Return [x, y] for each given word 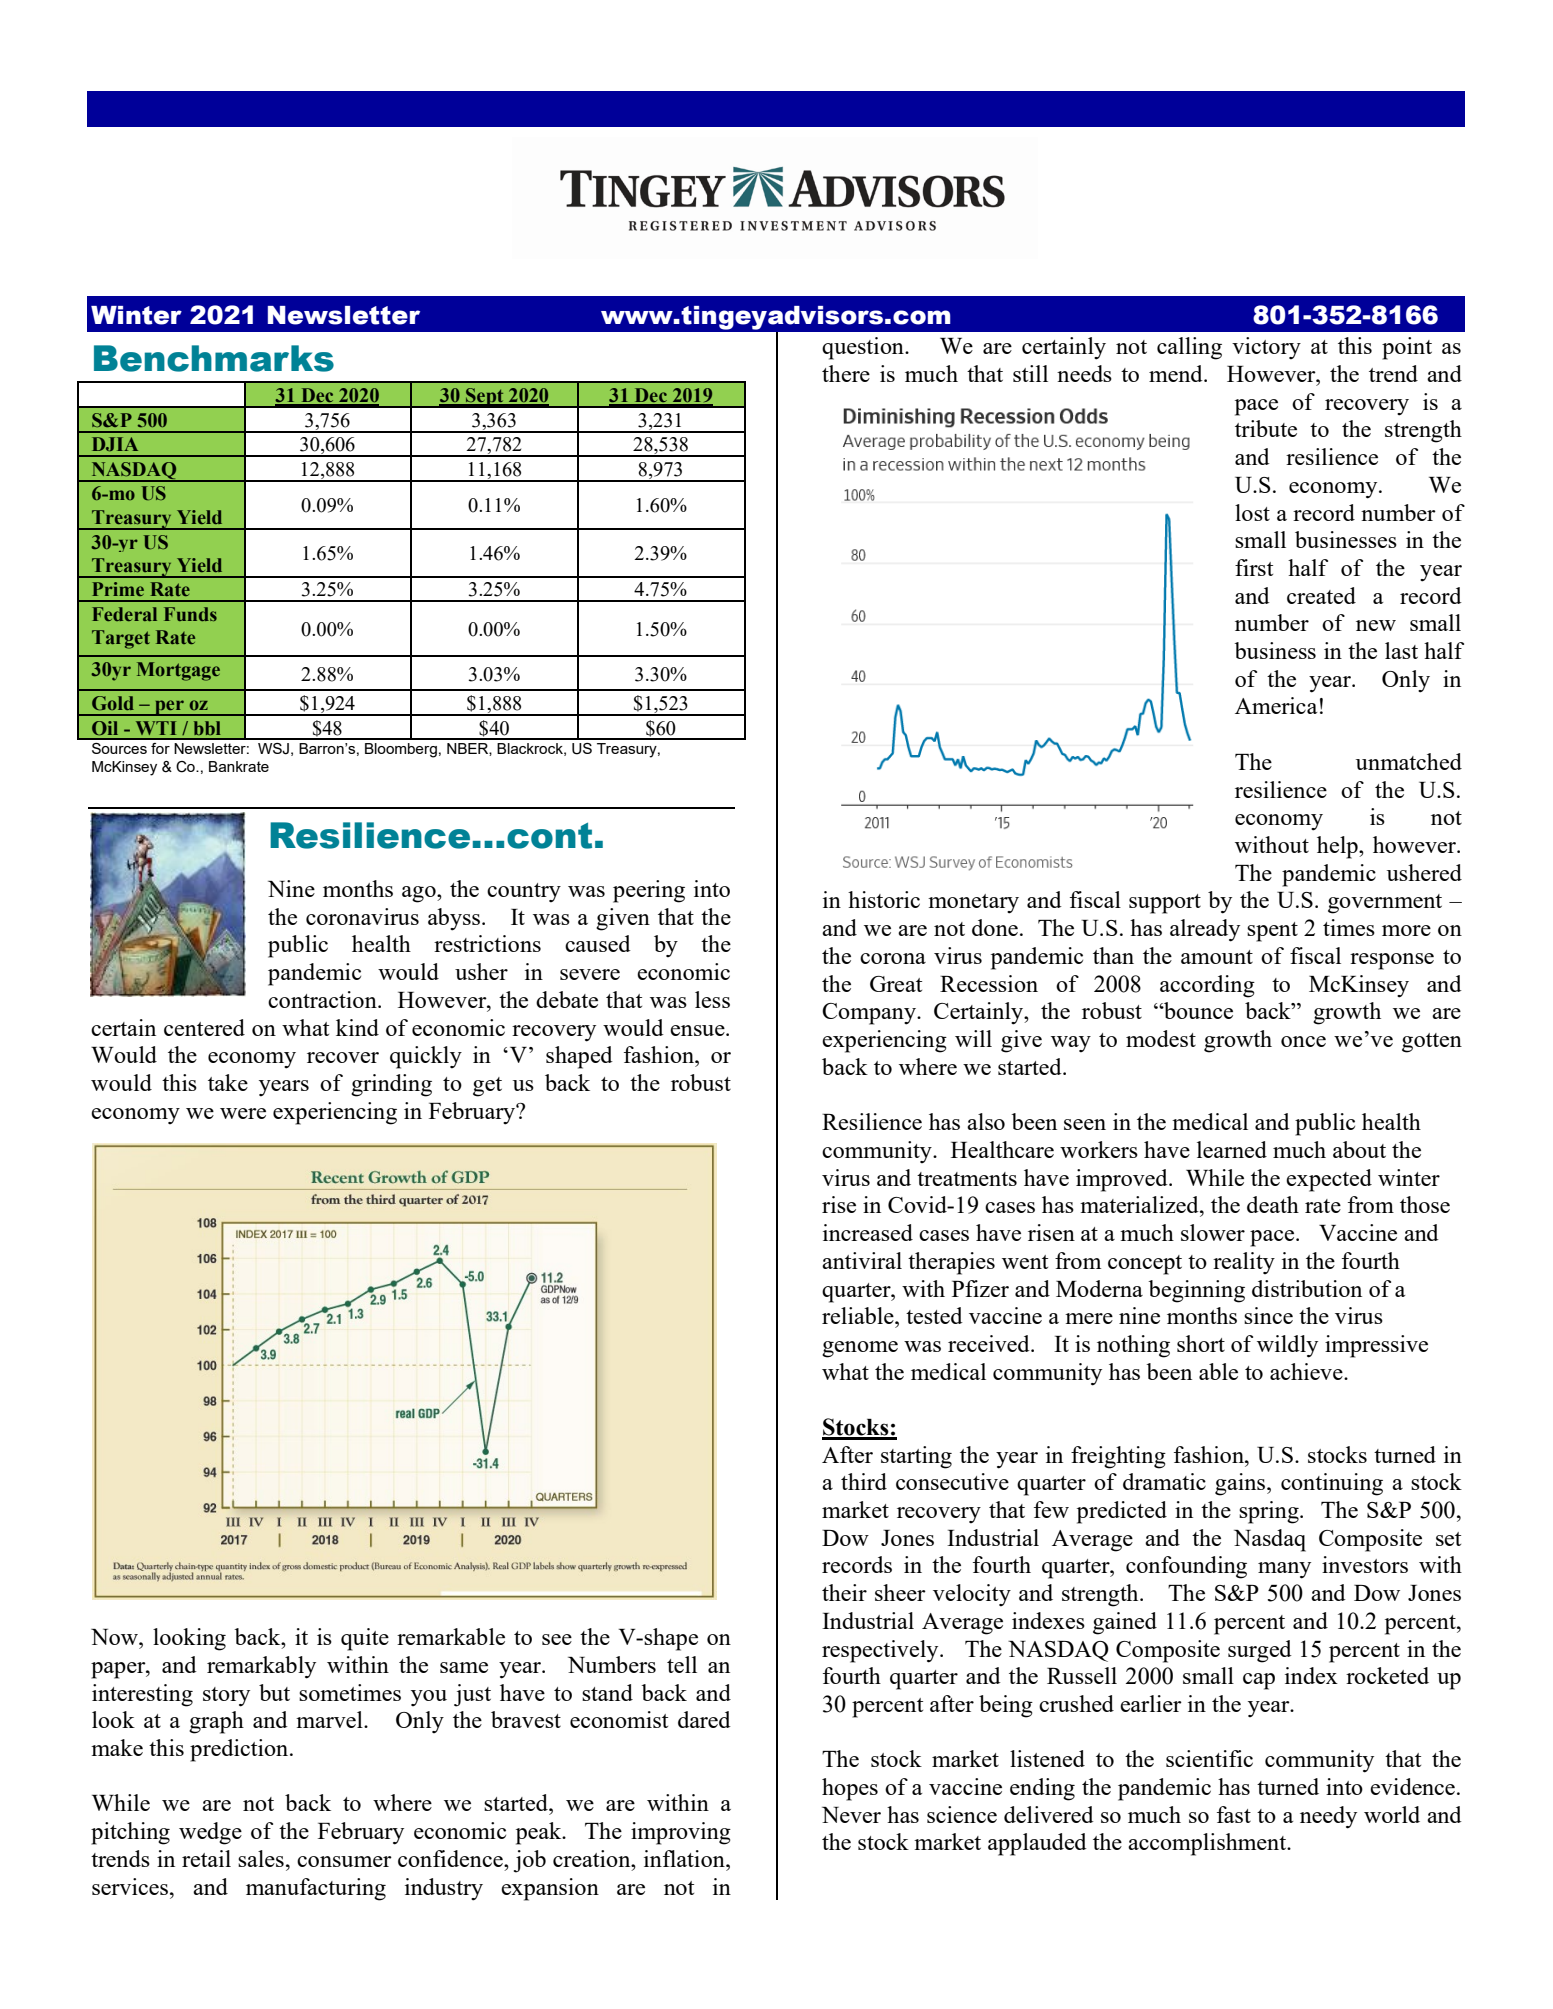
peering [649, 891]
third [864, 1481]
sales [261, 1858]
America [1276, 705]
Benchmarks [214, 358]
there [846, 373]
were [243, 1113]
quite [365, 1639]
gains [1241, 1484]
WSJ [273, 749]
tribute [1266, 428]
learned [1232, 1149]
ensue [698, 1030]
